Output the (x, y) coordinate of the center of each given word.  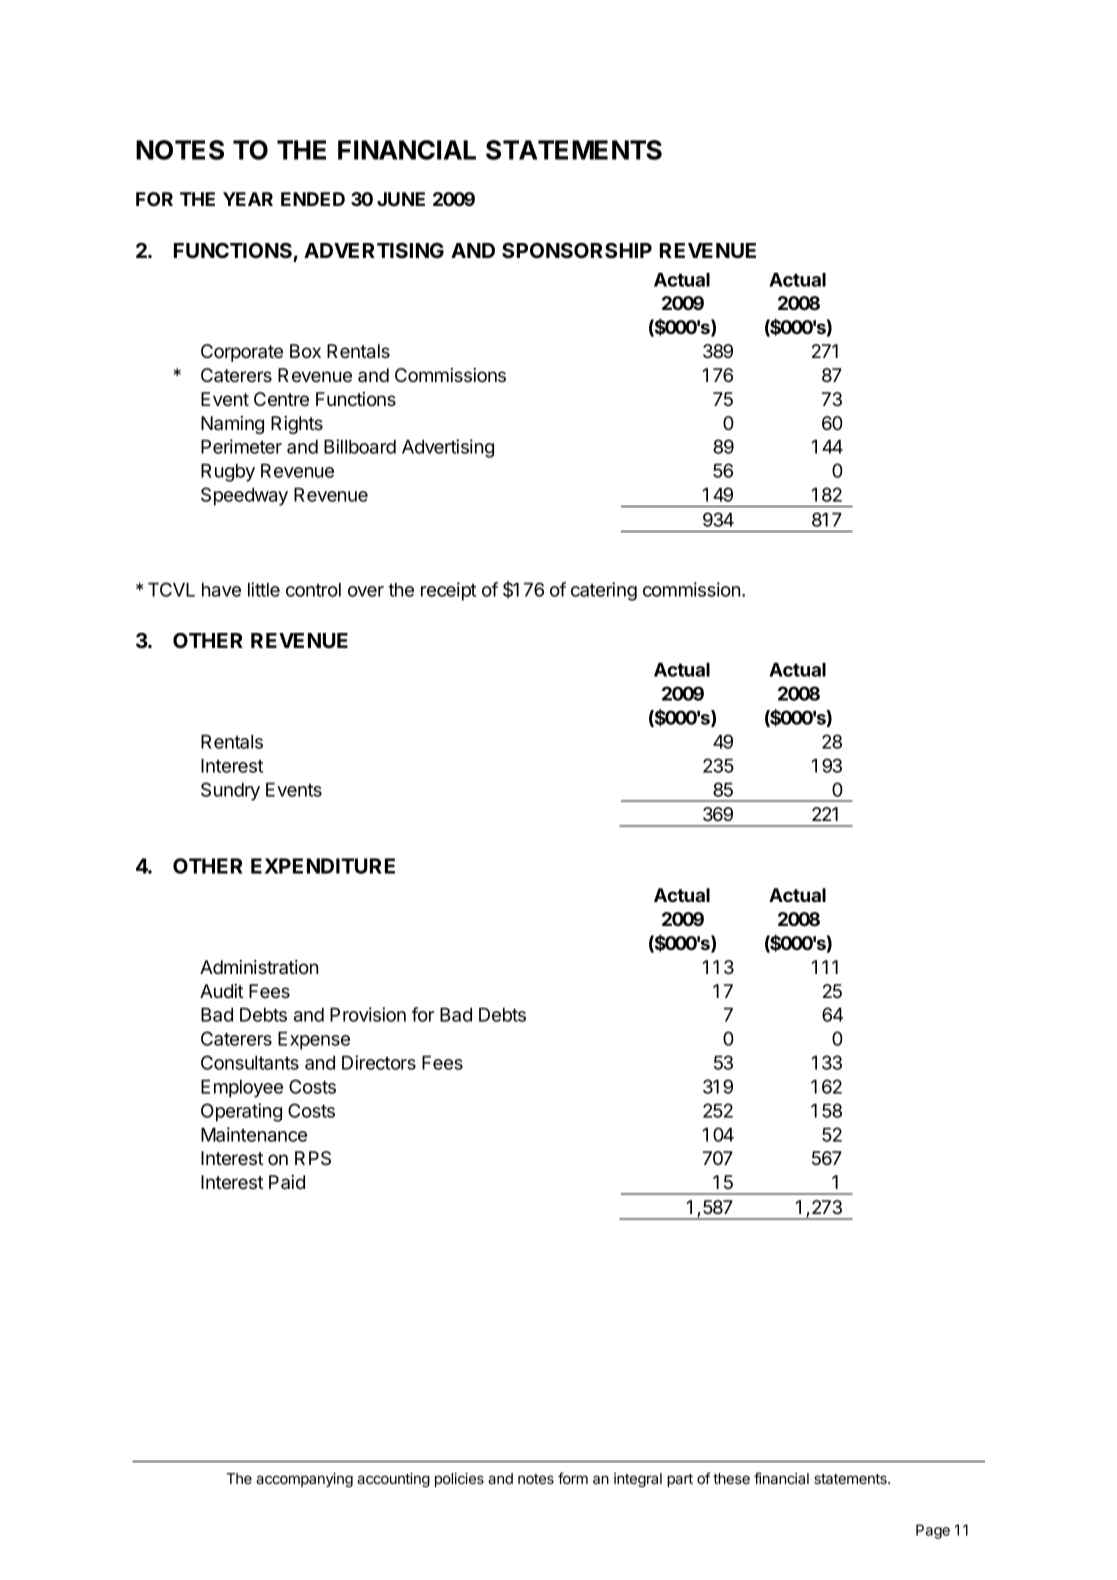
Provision (368, 1014)
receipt (448, 591)
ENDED (313, 199)
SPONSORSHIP (577, 251)
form (573, 1478)
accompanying (304, 1479)
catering (604, 591)
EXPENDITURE (323, 866)
